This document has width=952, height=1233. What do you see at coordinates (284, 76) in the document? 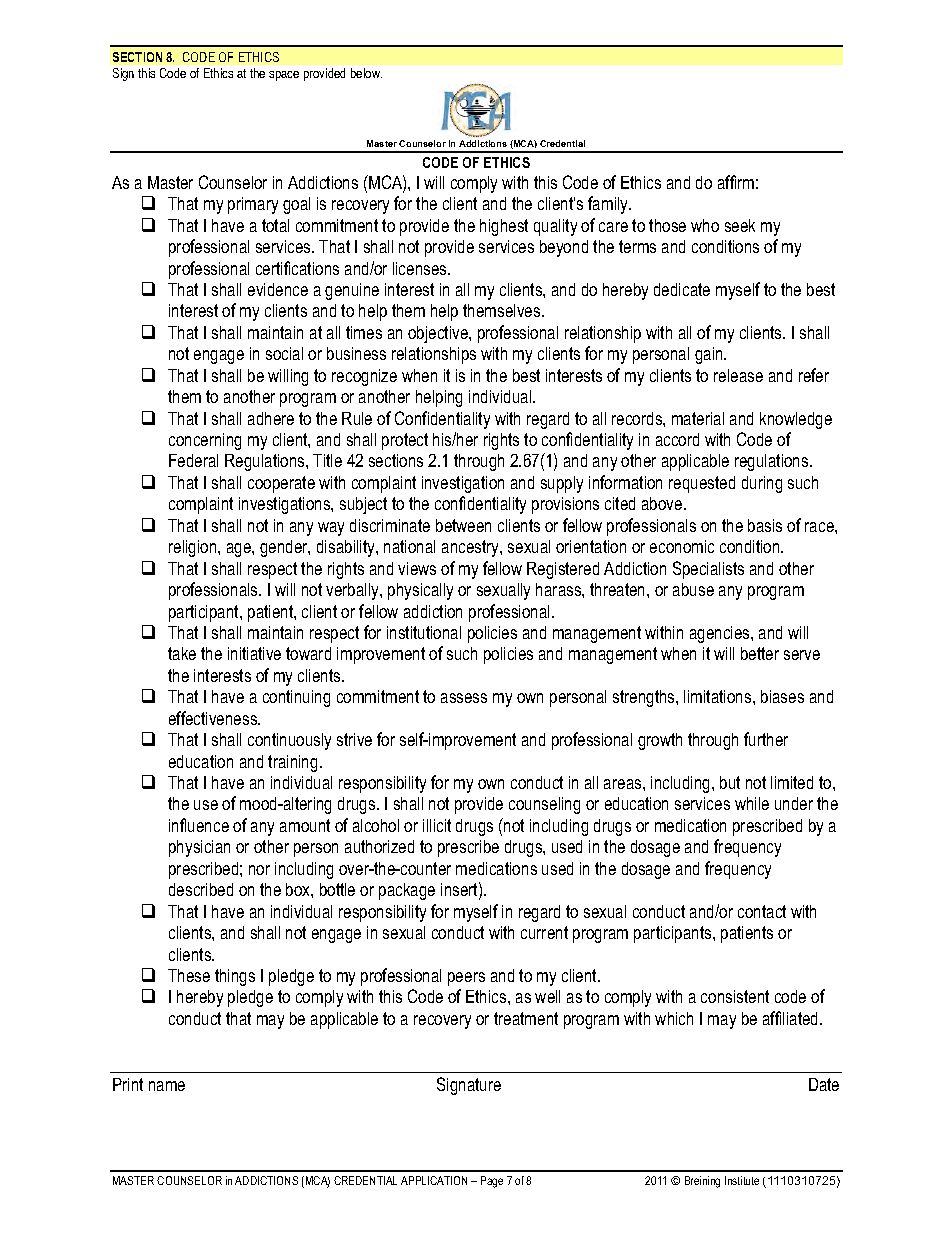
I see `space` at bounding box center [284, 76].
